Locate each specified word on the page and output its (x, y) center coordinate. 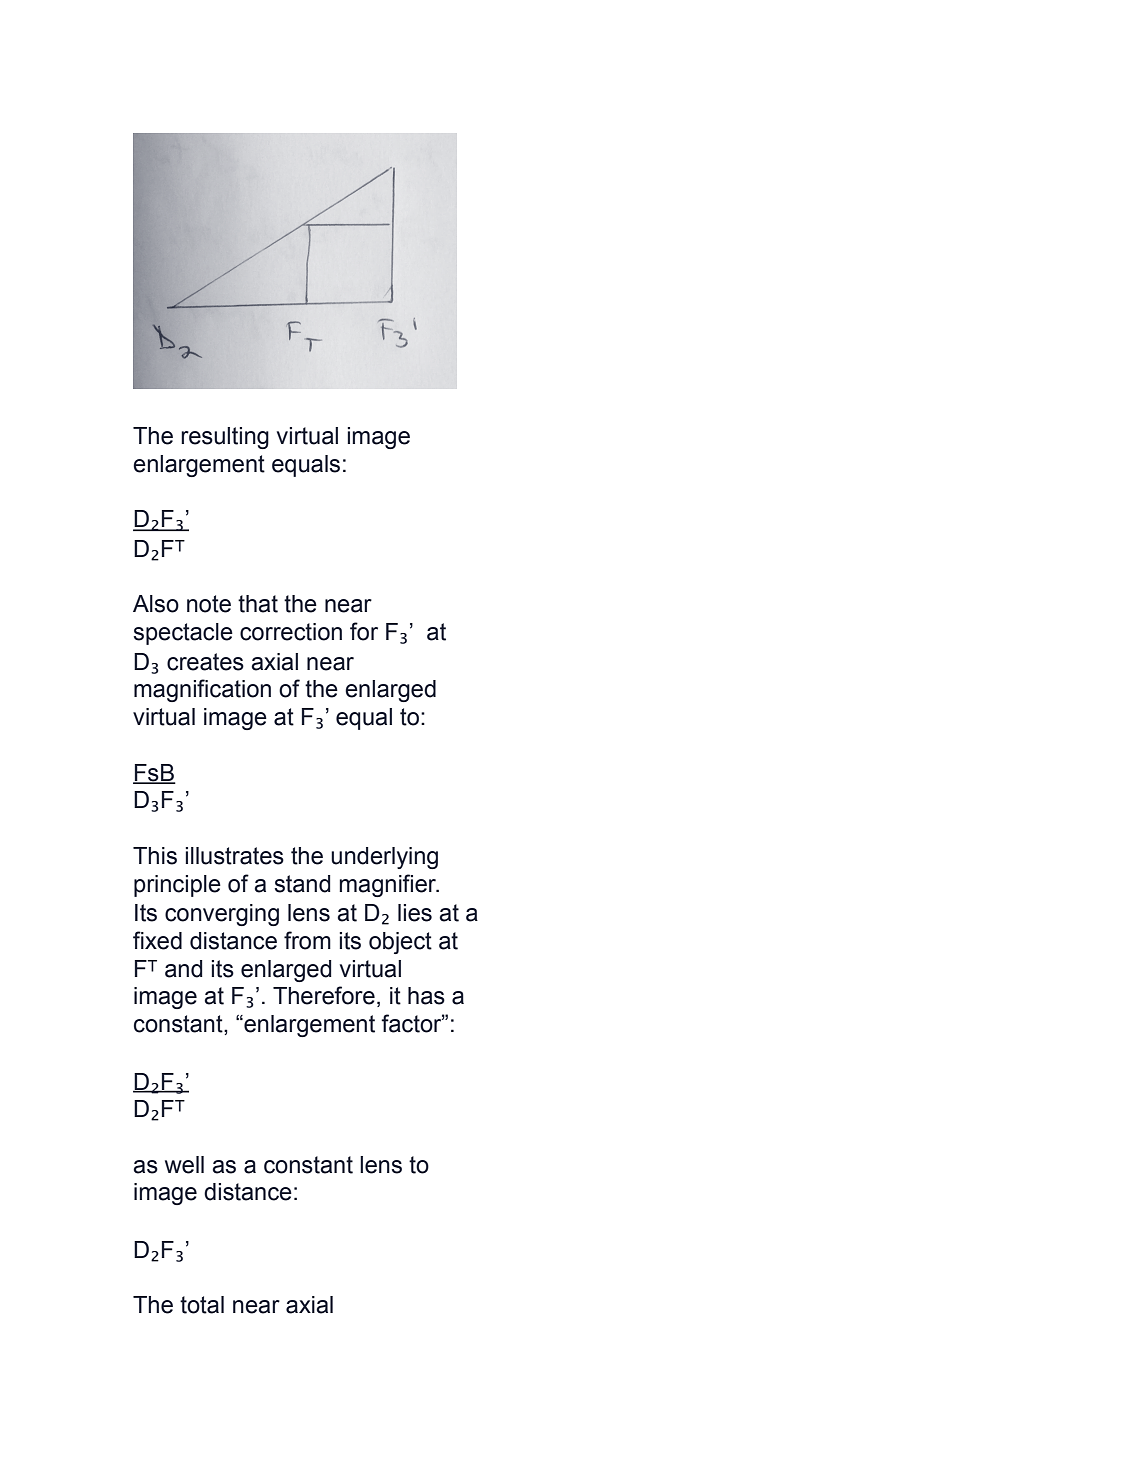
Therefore (324, 995)
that (258, 604)
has (426, 996)
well (184, 1165)
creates (205, 662)
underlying (384, 858)
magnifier (389, 885)
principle (177, 886)
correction (291, 632)
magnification (202, 690)
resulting (225, 438)
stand (302, 884)
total (202, 1305)
